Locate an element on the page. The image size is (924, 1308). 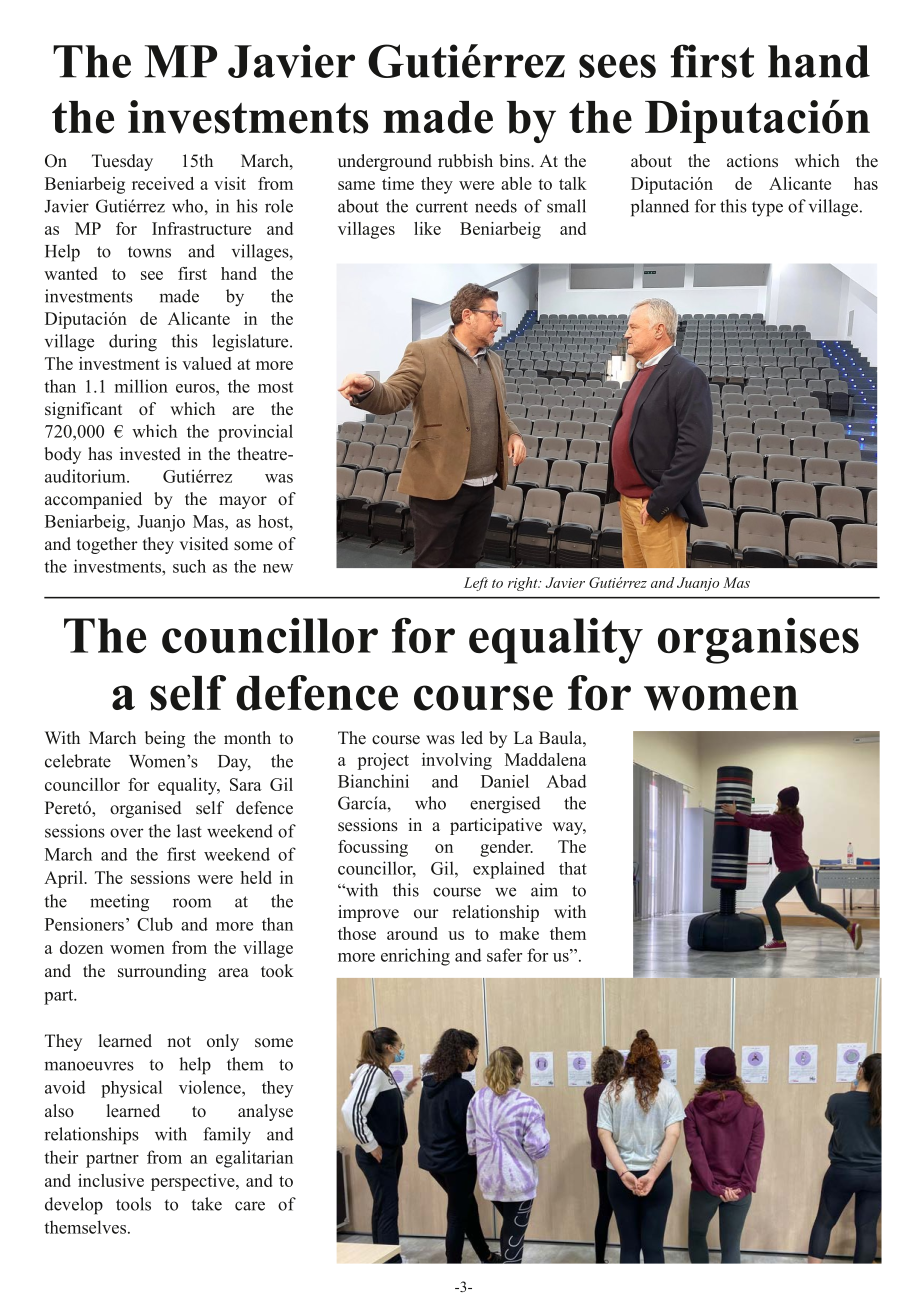
Left is located at coordinates (476, 584).
